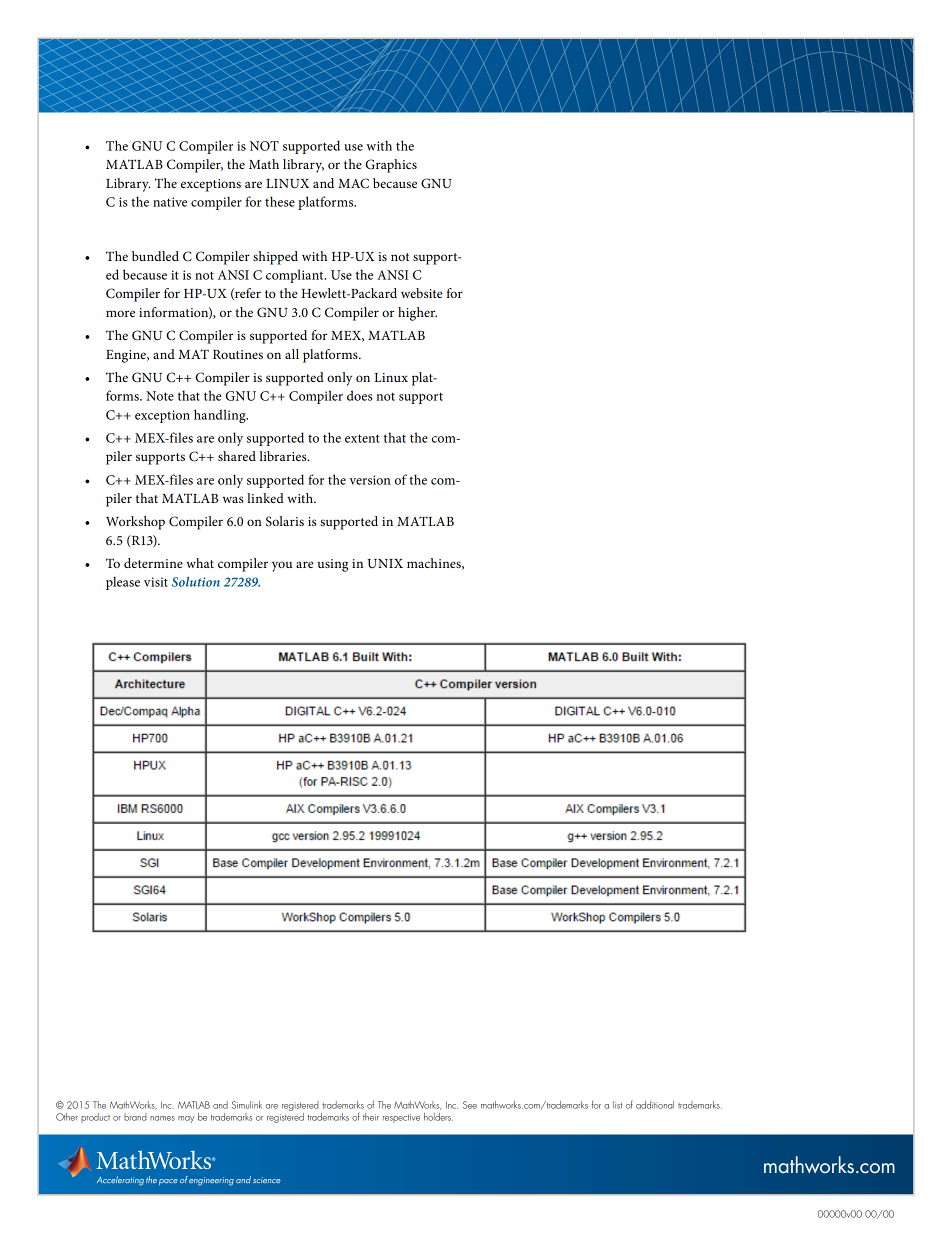 This screenshot has height=1233, width=952. I want to click on brand, so click(135, 1117).
